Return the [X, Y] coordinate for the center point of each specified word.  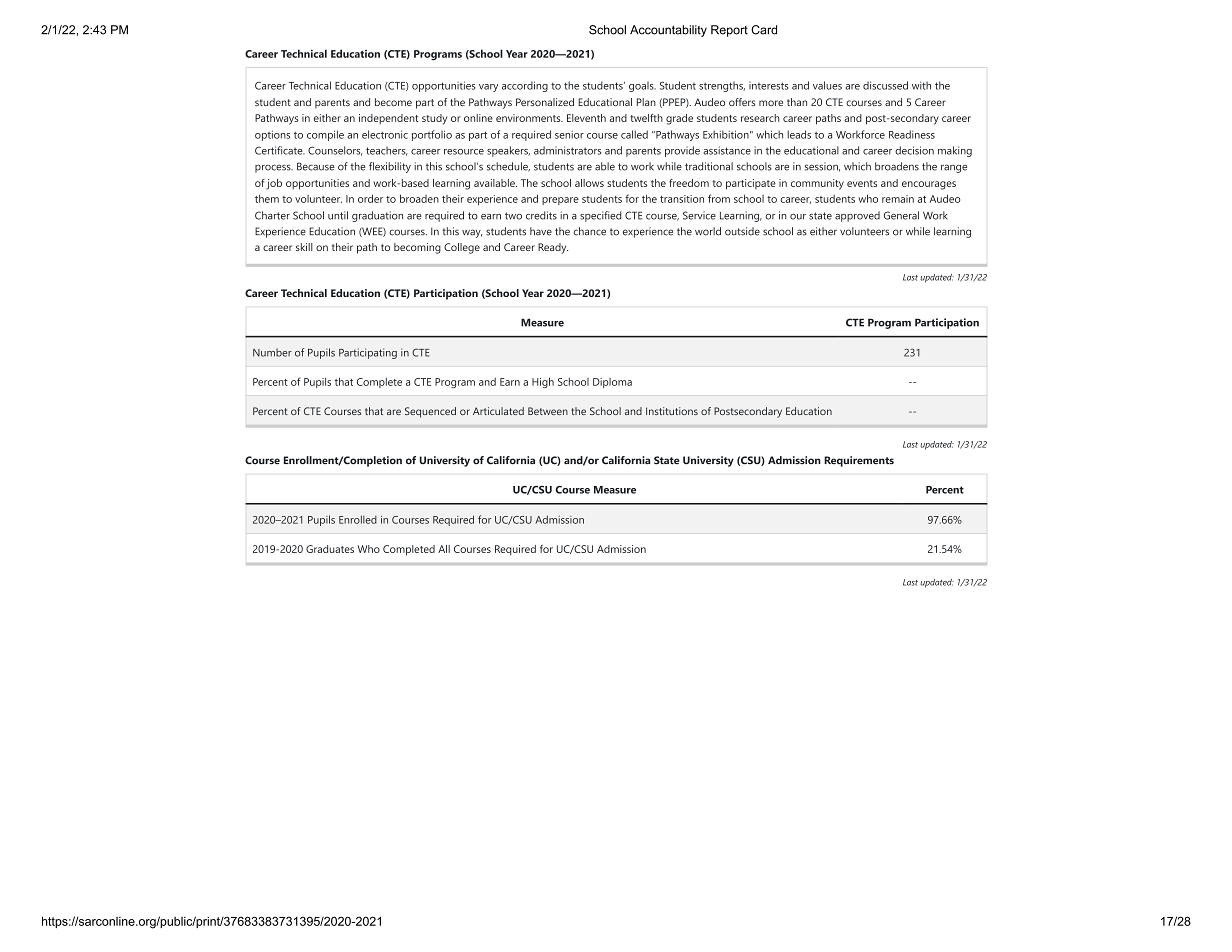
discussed [885, 85]
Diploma [612, 383]
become [393, 102]
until [338, 215]
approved [857, 216]
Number [272, 352]
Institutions [672, 411]
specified [601, 216]
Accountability [668, 31]
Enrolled [358, 519]
